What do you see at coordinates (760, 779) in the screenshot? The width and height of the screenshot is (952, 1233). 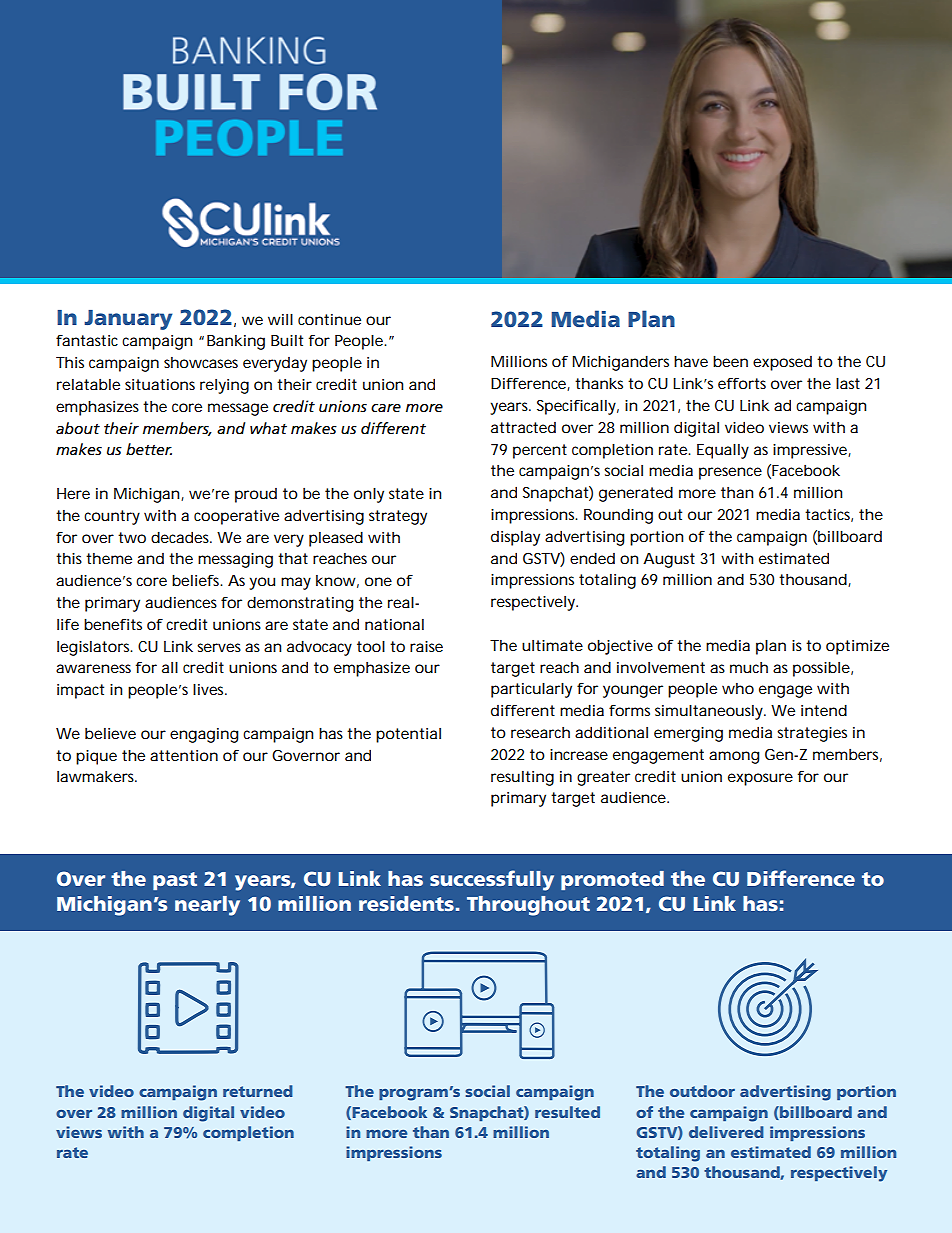 I see `exposure` at bounding box center [760, 779].
